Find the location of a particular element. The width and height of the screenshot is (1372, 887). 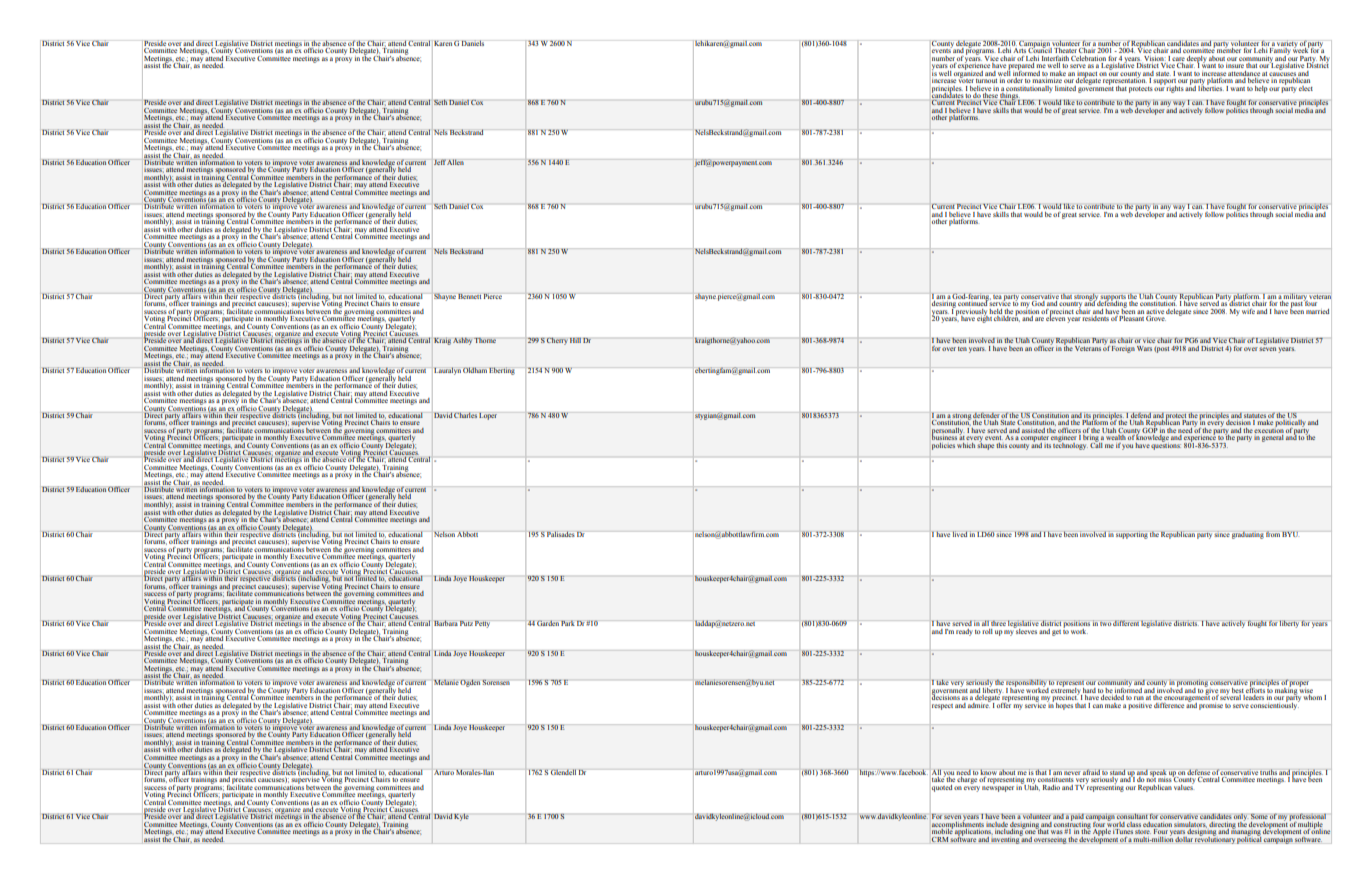

newspaper is located at coordinates (998, 789).
